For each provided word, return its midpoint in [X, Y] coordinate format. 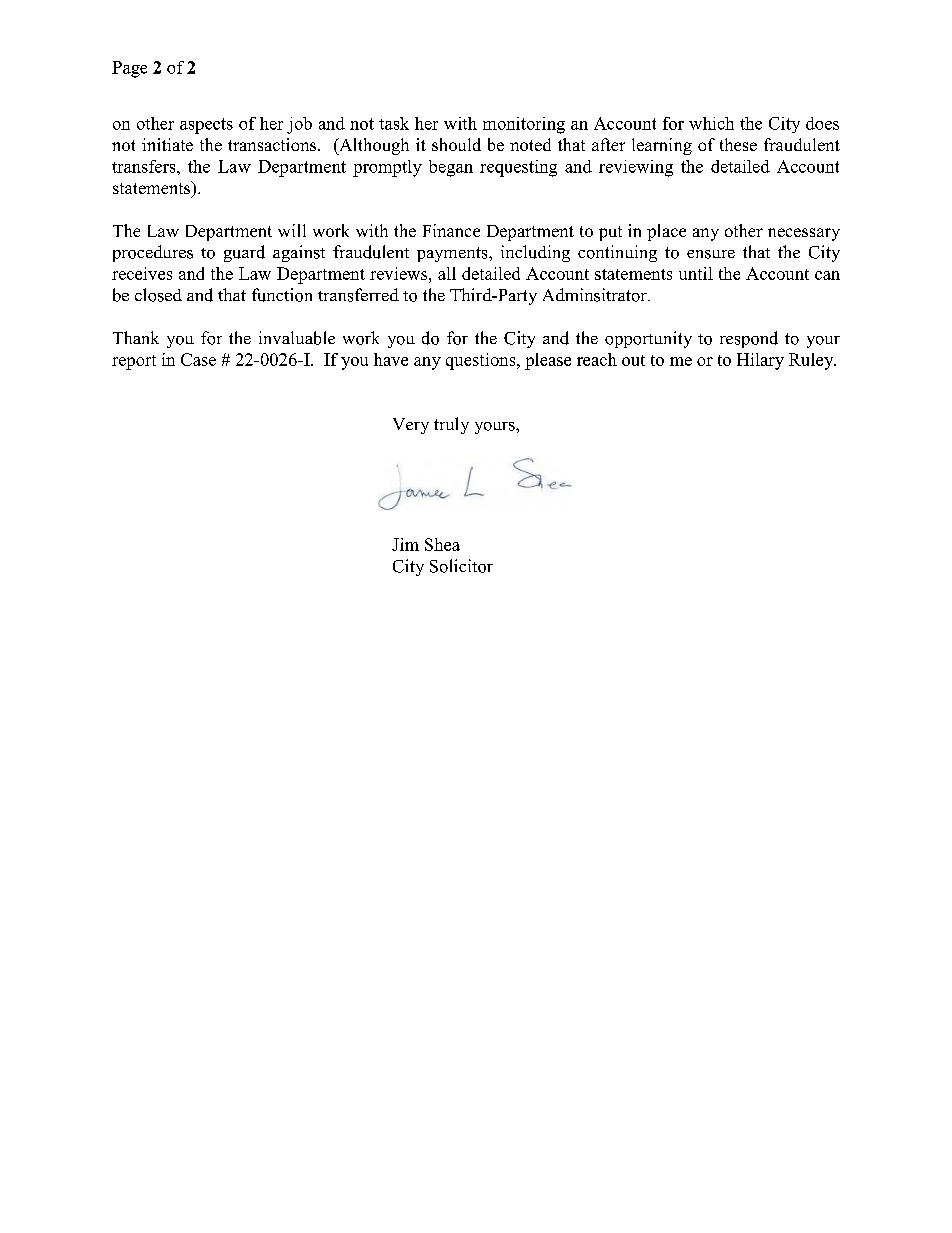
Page [129, 69]
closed [158, 295]
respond [749, 339]
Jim [405, 544]
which [711, 123]
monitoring [524, 125]
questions [482, 361]
